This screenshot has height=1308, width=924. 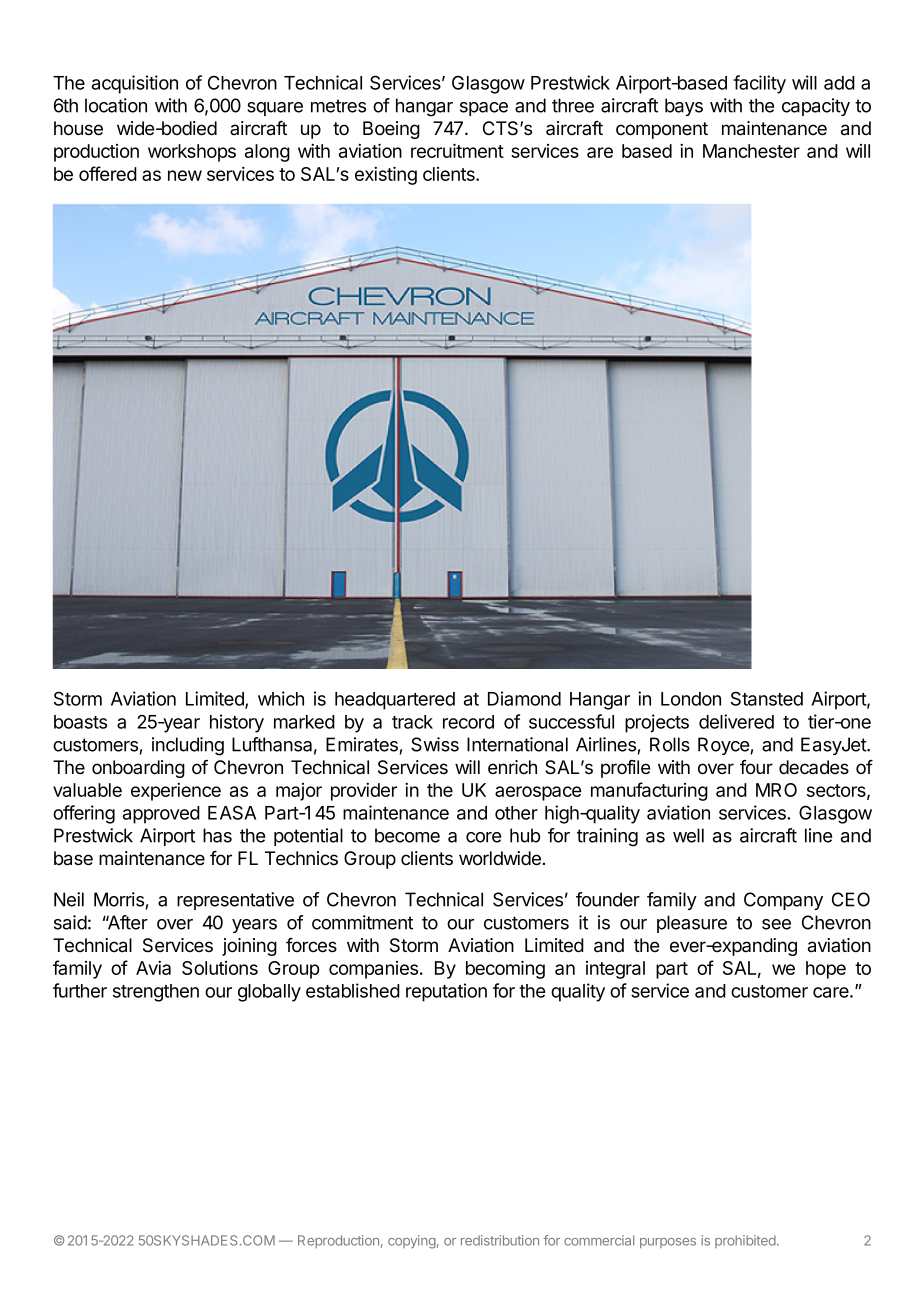 What do you see at coordinates (751, 151) in the screenshot?
I see `Manchester` at bounding box center [751, 151].
